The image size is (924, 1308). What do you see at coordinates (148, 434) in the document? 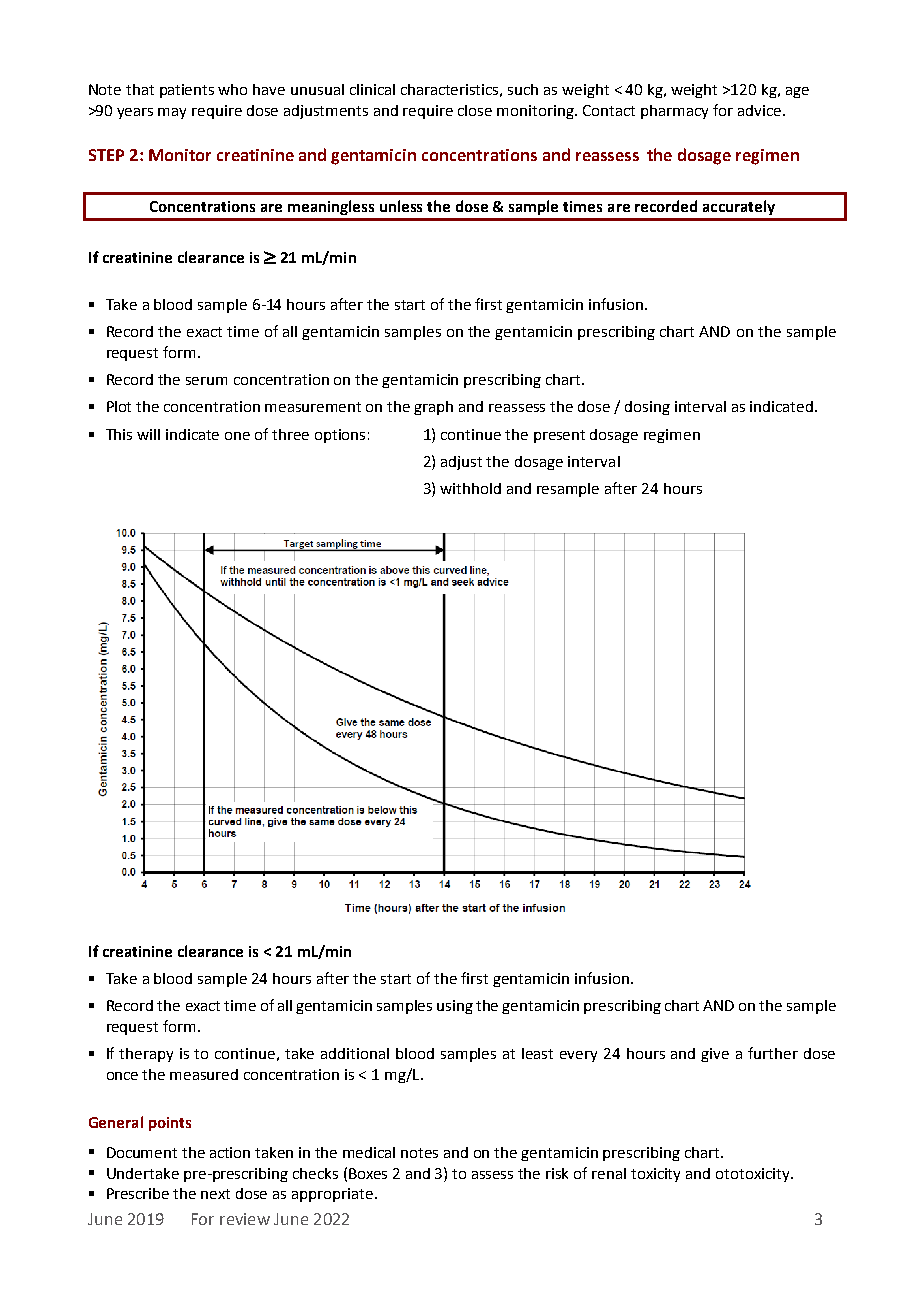
I see `will` at bounding box center [148, 434].
